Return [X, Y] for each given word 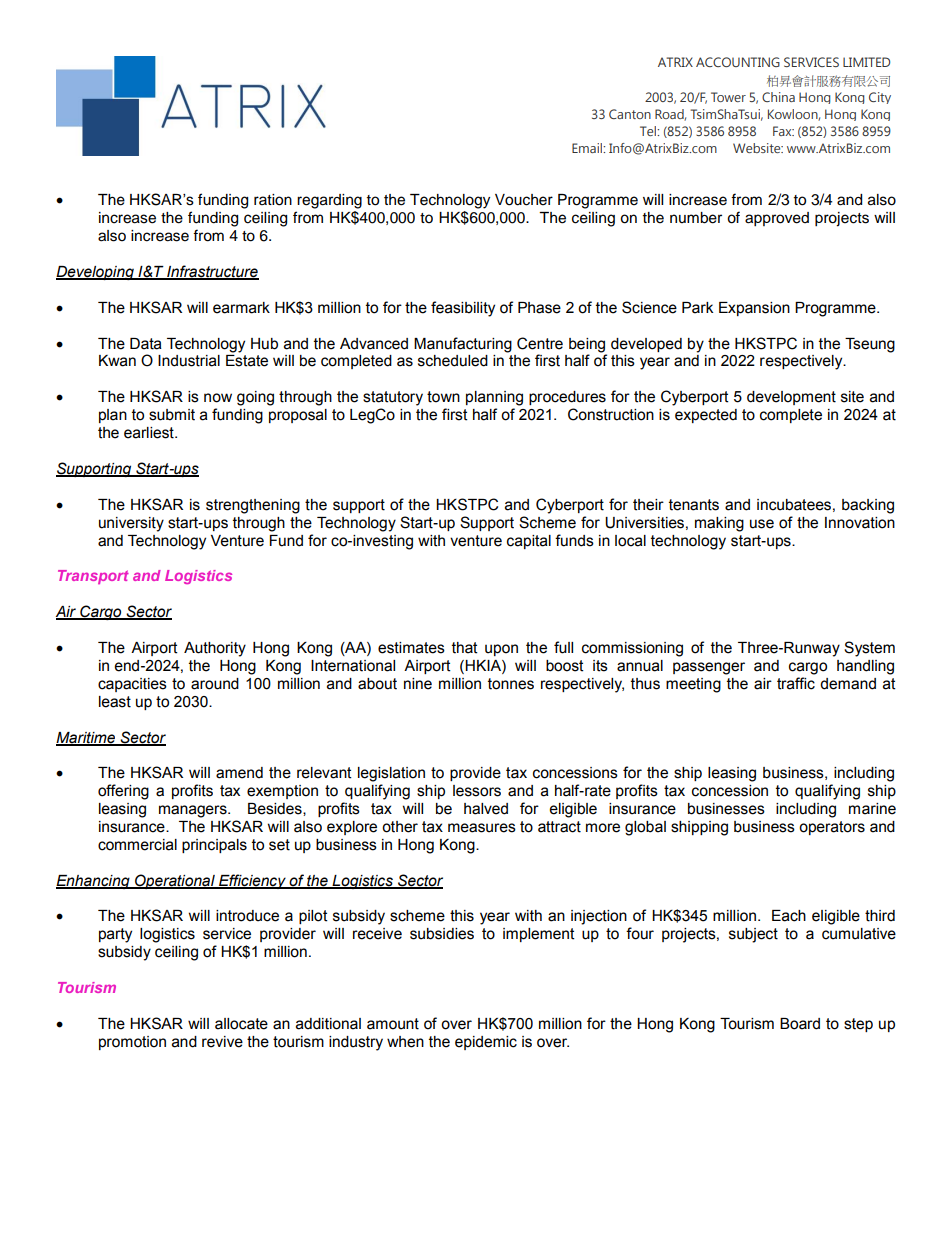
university [131, 524]
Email [588, 148]
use [762, 524]
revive [222, 1042]
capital [529, 542]
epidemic [486, 1043]
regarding [329, 201]
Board [800, 1024]
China [778, 97]
